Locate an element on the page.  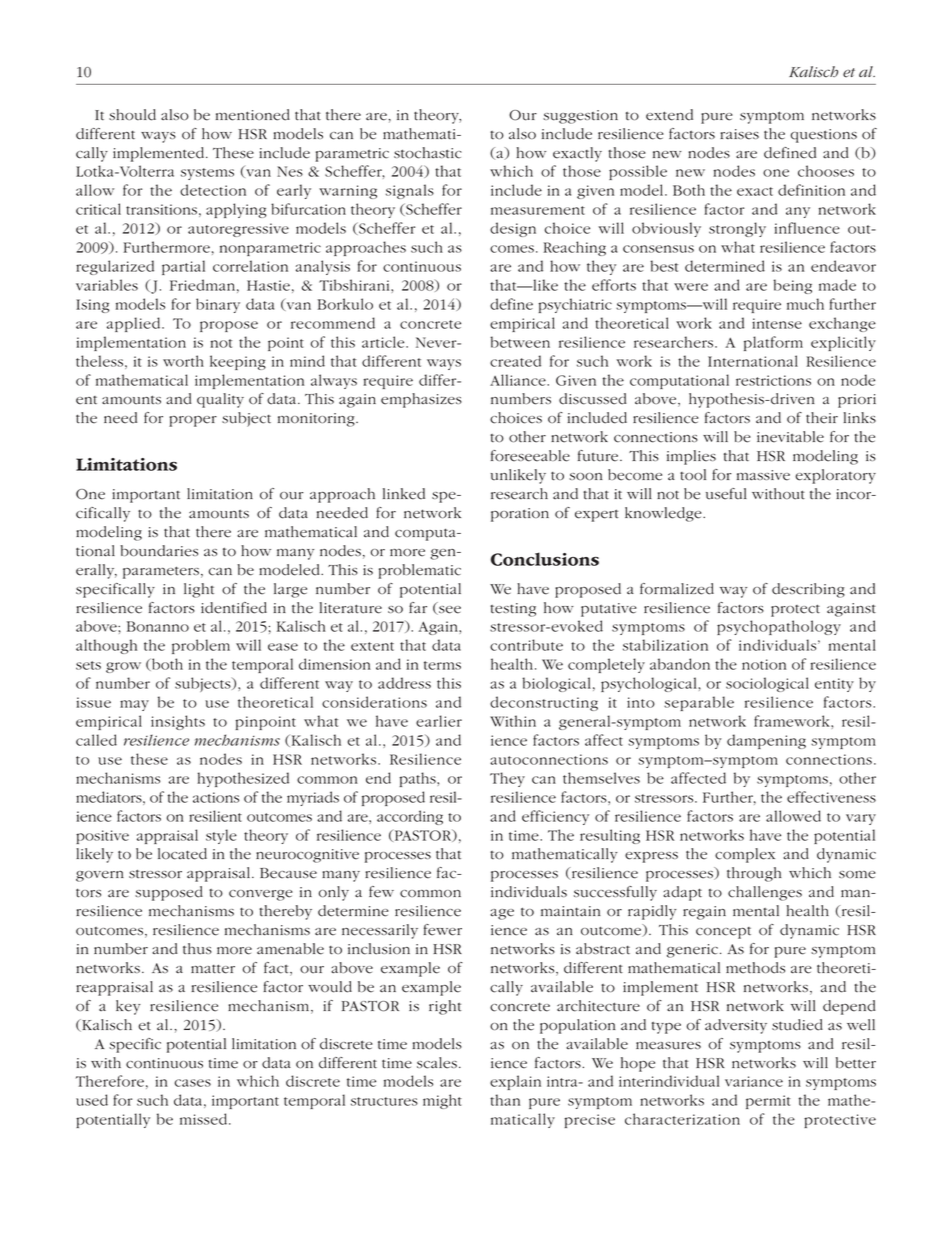
cases is located at coordinates (193, 1083).
